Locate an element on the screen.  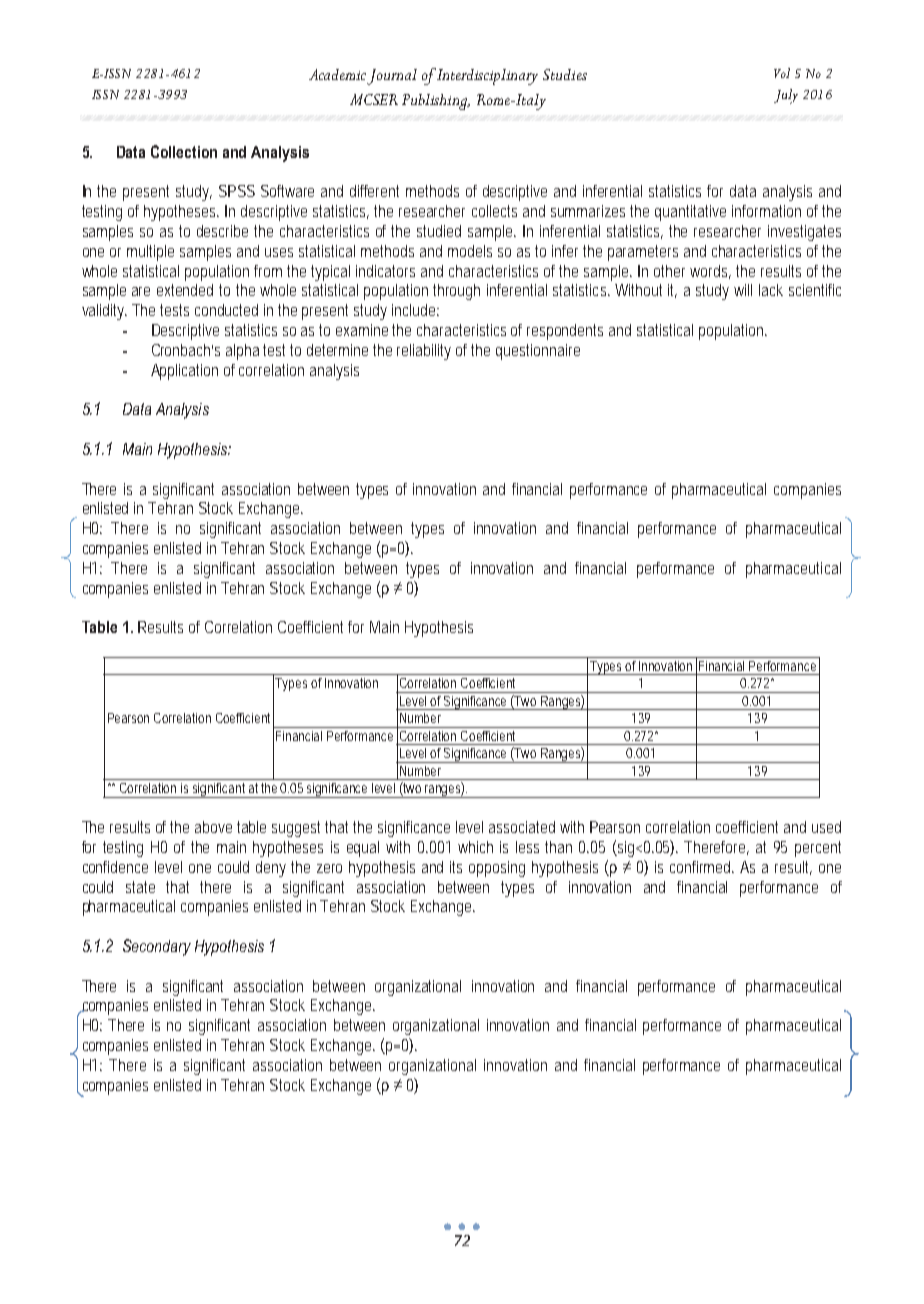
associated is located at coordinates (522, 827).
